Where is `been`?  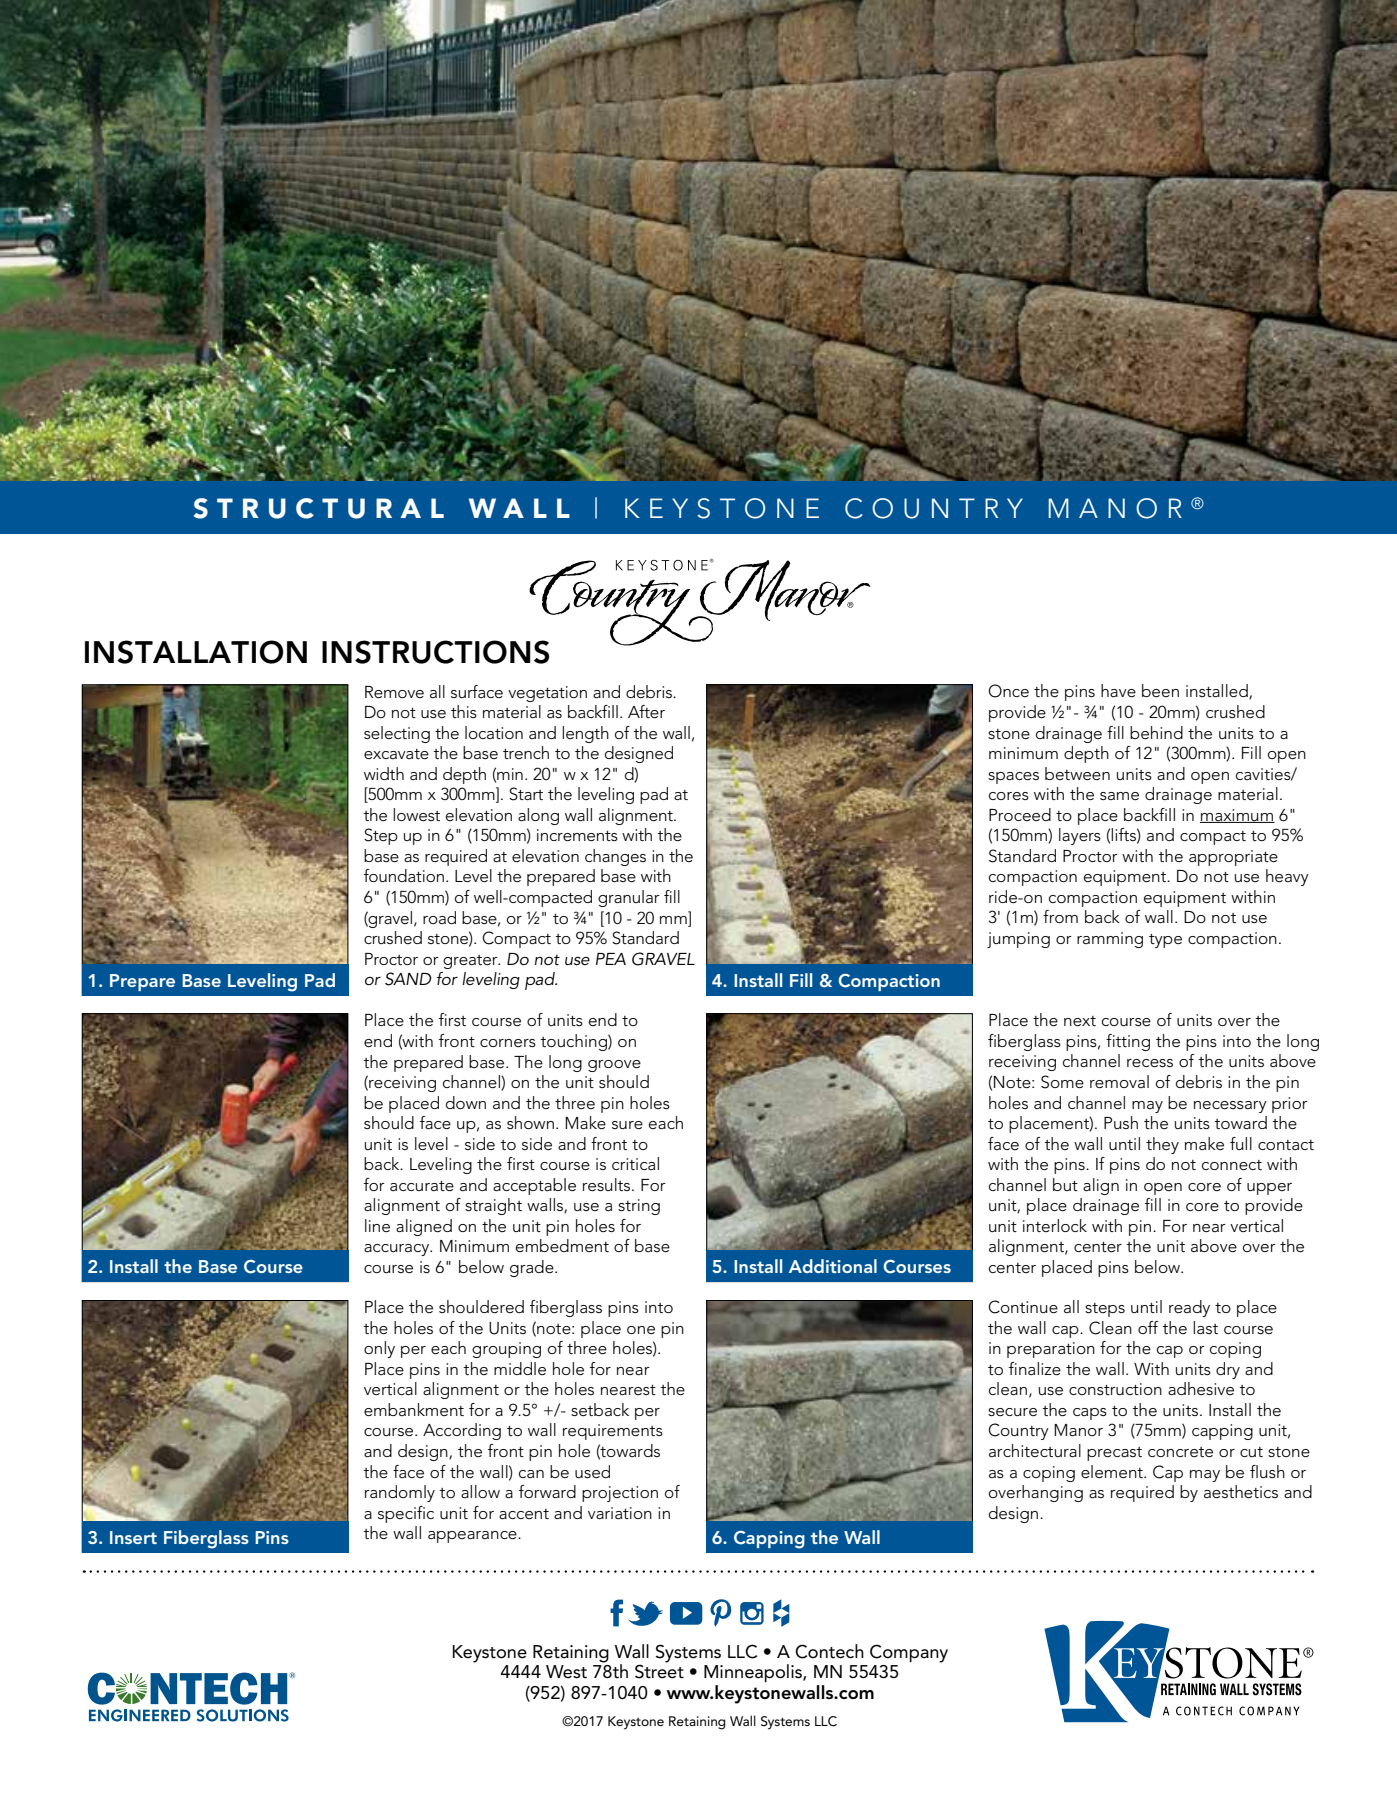 been is located at coordinates (1160, 690).
